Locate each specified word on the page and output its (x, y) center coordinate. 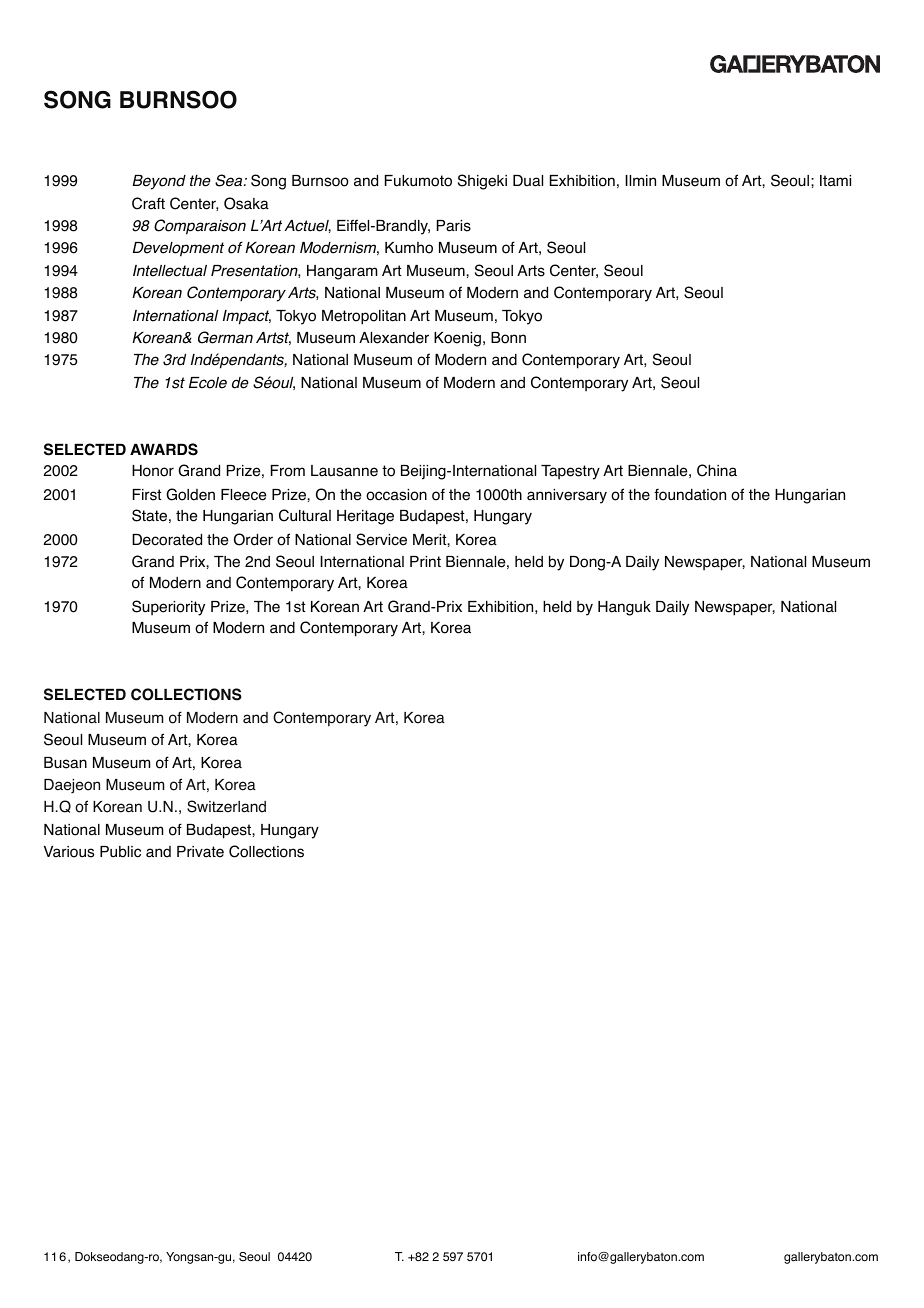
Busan (65, 763)
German (225, 337)
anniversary (567, 496)
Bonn (508, 338)
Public (120, 852)
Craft (148, 203)
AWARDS (164, 449)
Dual (528, 181)
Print (425, 561)
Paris (454, 226)
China (717, 470)
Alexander (394, 338)
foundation (690, 494)
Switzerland (226, 806)
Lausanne (344, 471)
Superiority (168, 608)
